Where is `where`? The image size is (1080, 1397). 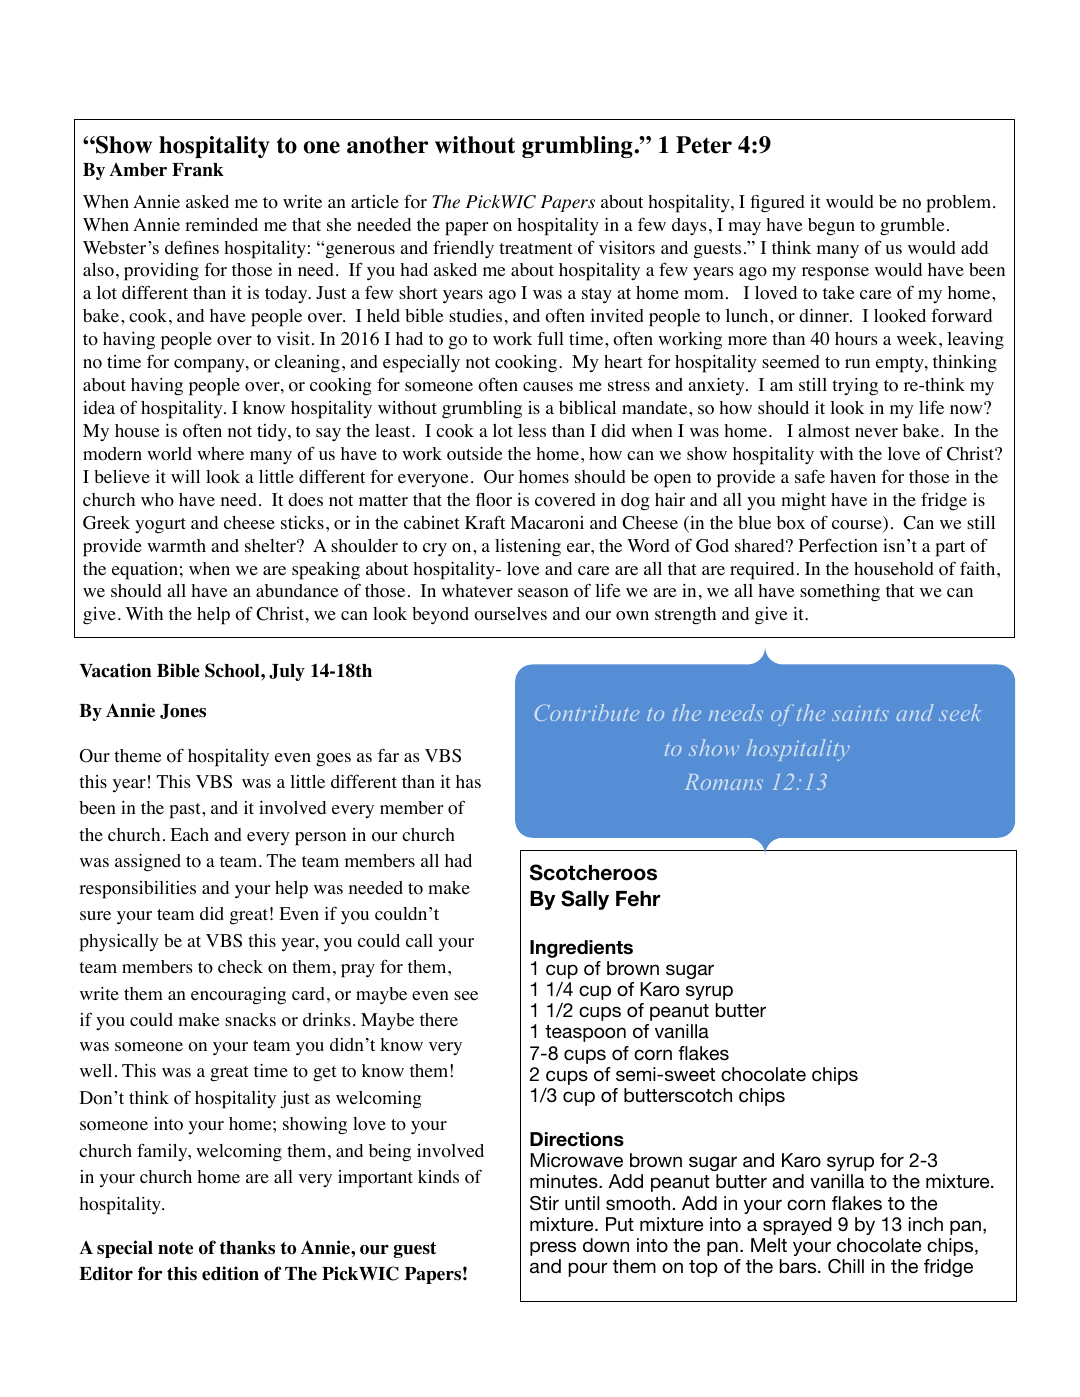 where is located at coordinates (220, 453).
